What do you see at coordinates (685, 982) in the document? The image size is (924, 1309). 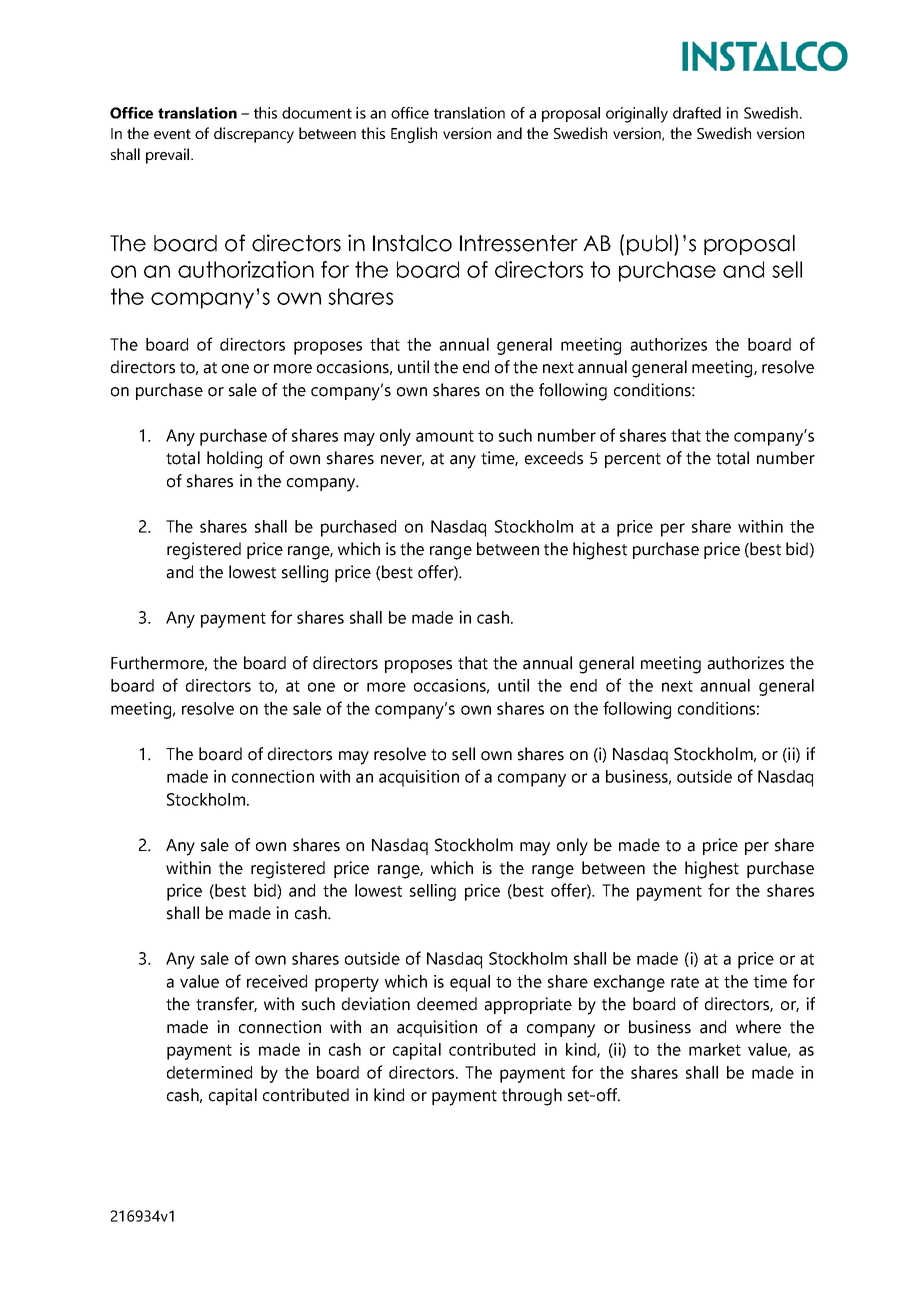 I see `rate` at bounding box center [685, 982].
